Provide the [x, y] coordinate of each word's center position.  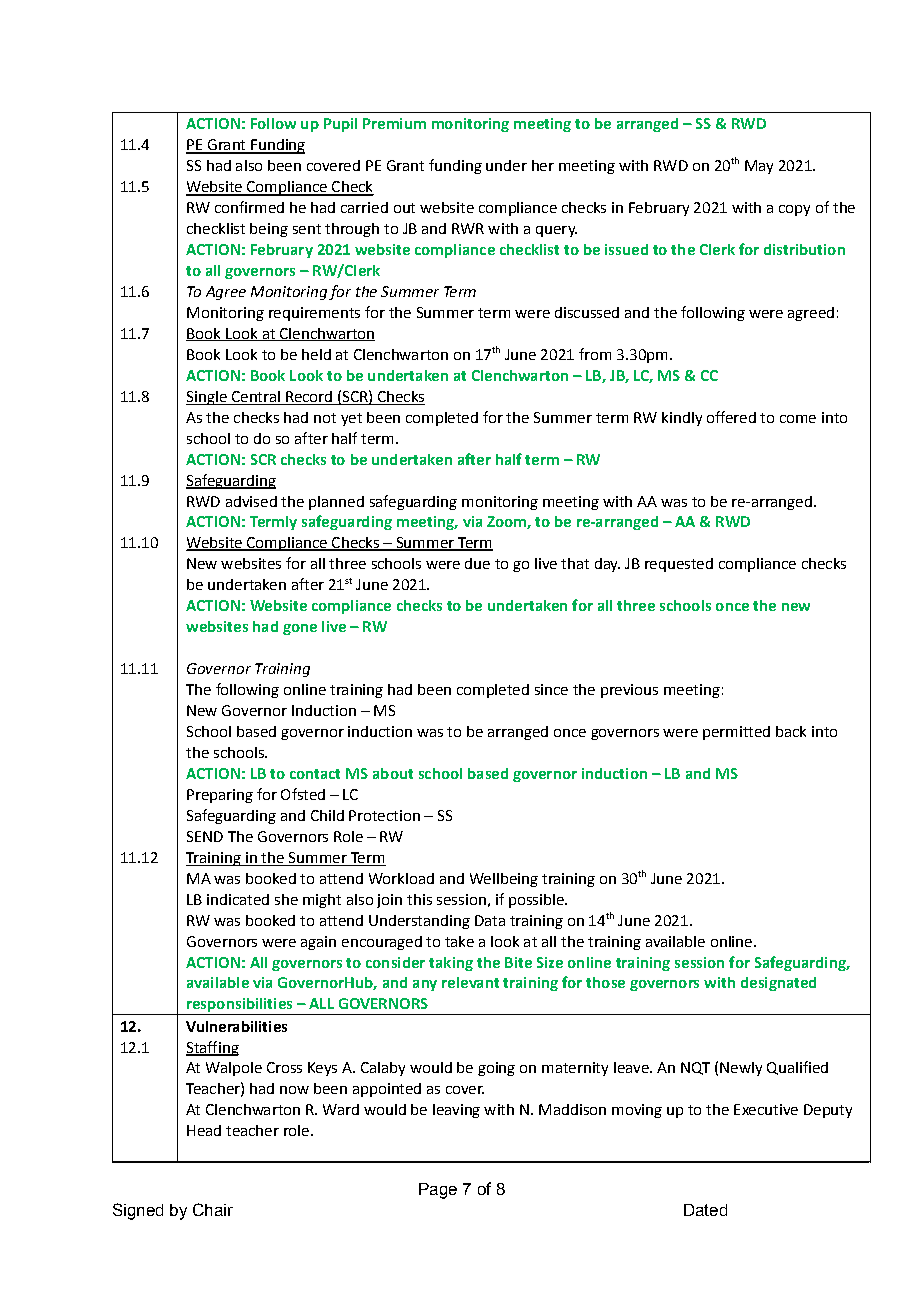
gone [300, 629]
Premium [394, 123]
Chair [213, 1209]
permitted [736, 733]
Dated [705, 1210]
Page [438, 1191]
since [551, 689]
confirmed [249, 207]
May [759, 167]
